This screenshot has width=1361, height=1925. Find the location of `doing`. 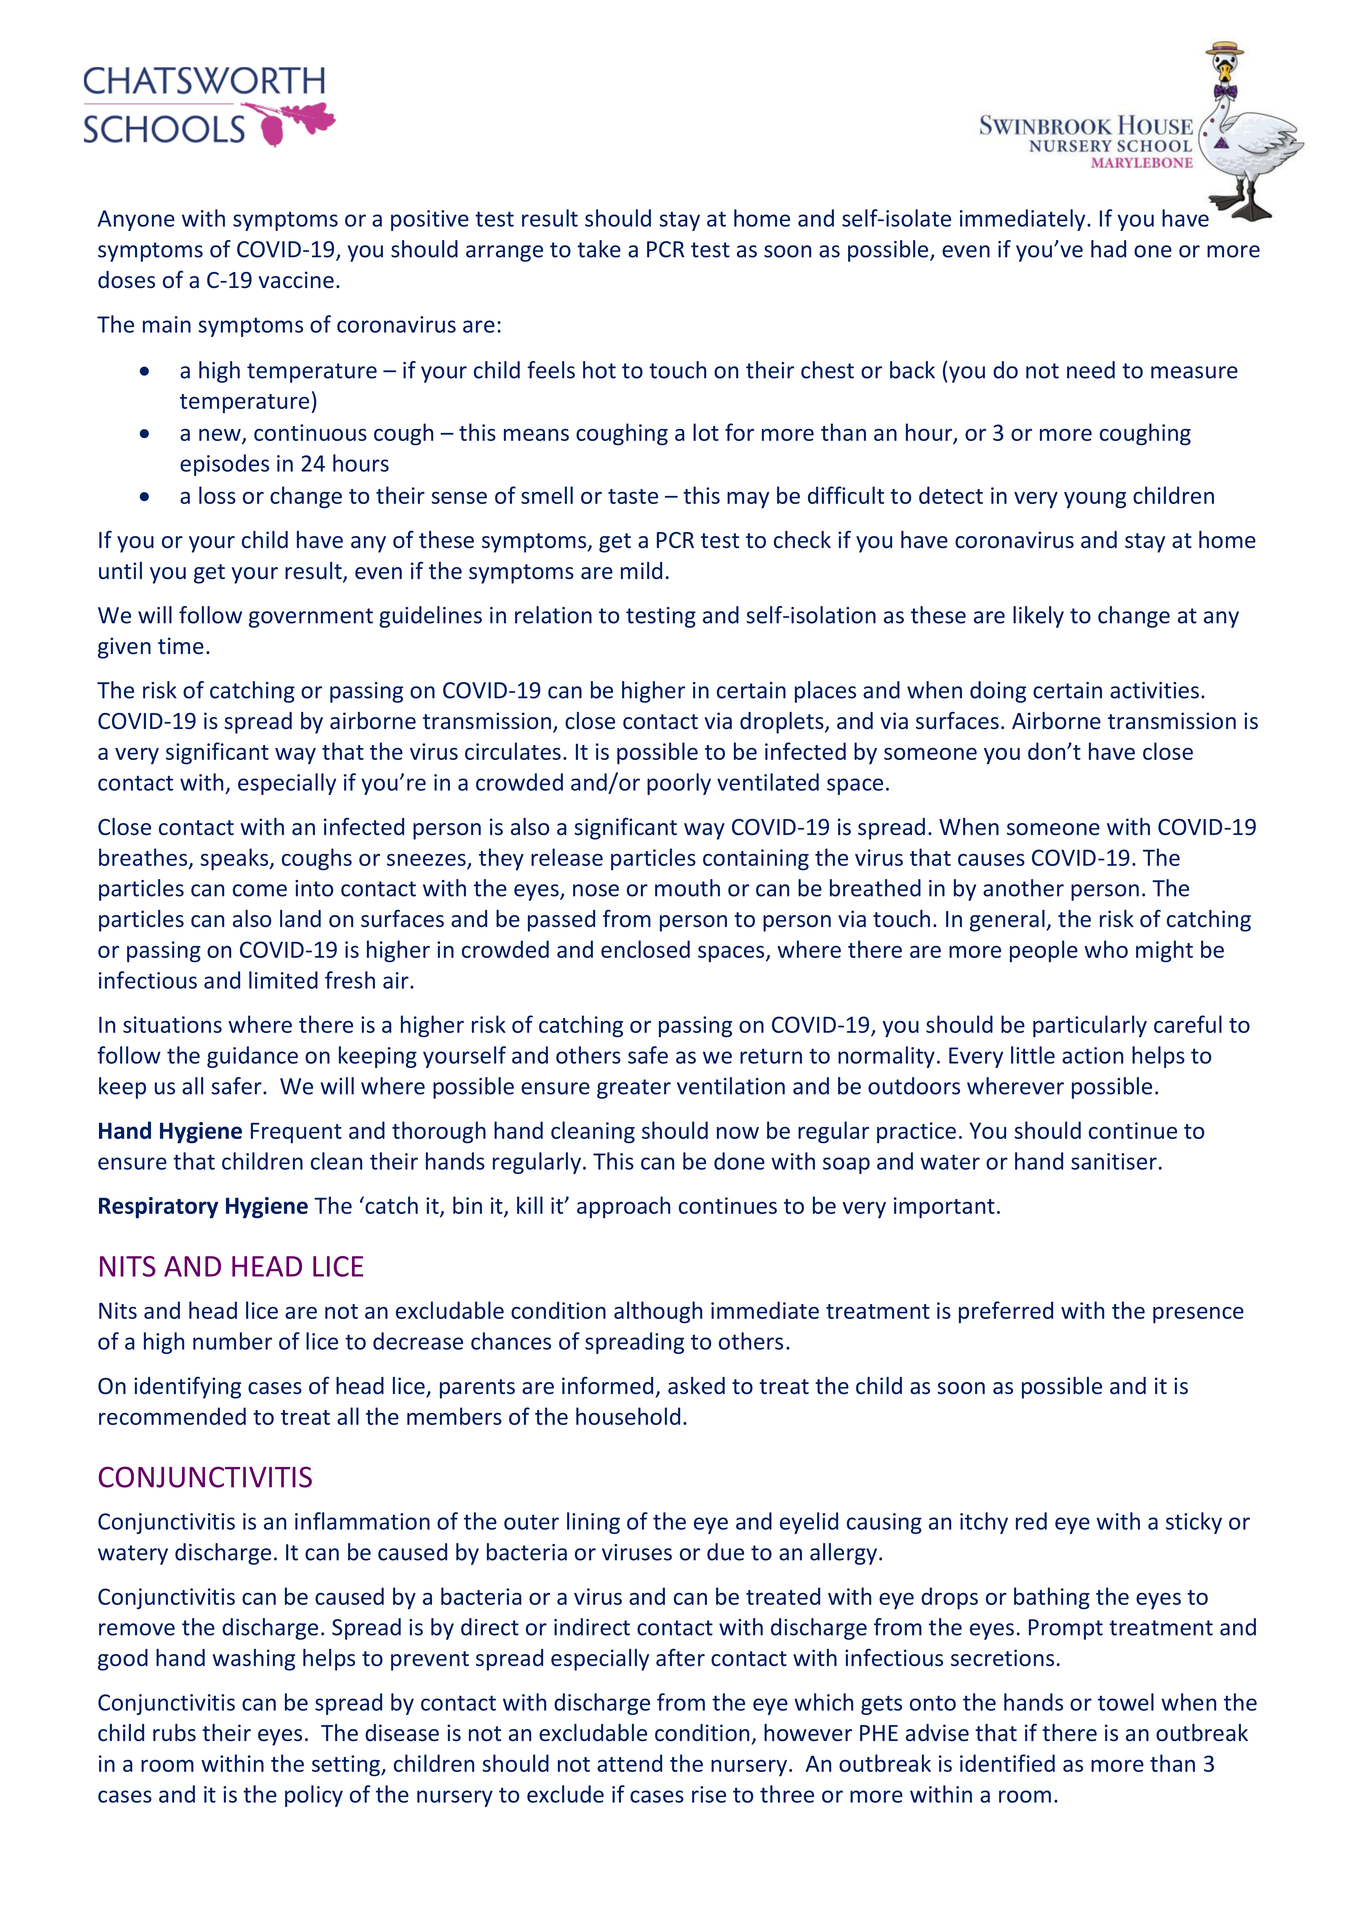

doing is located at coordinates (998, 692).
